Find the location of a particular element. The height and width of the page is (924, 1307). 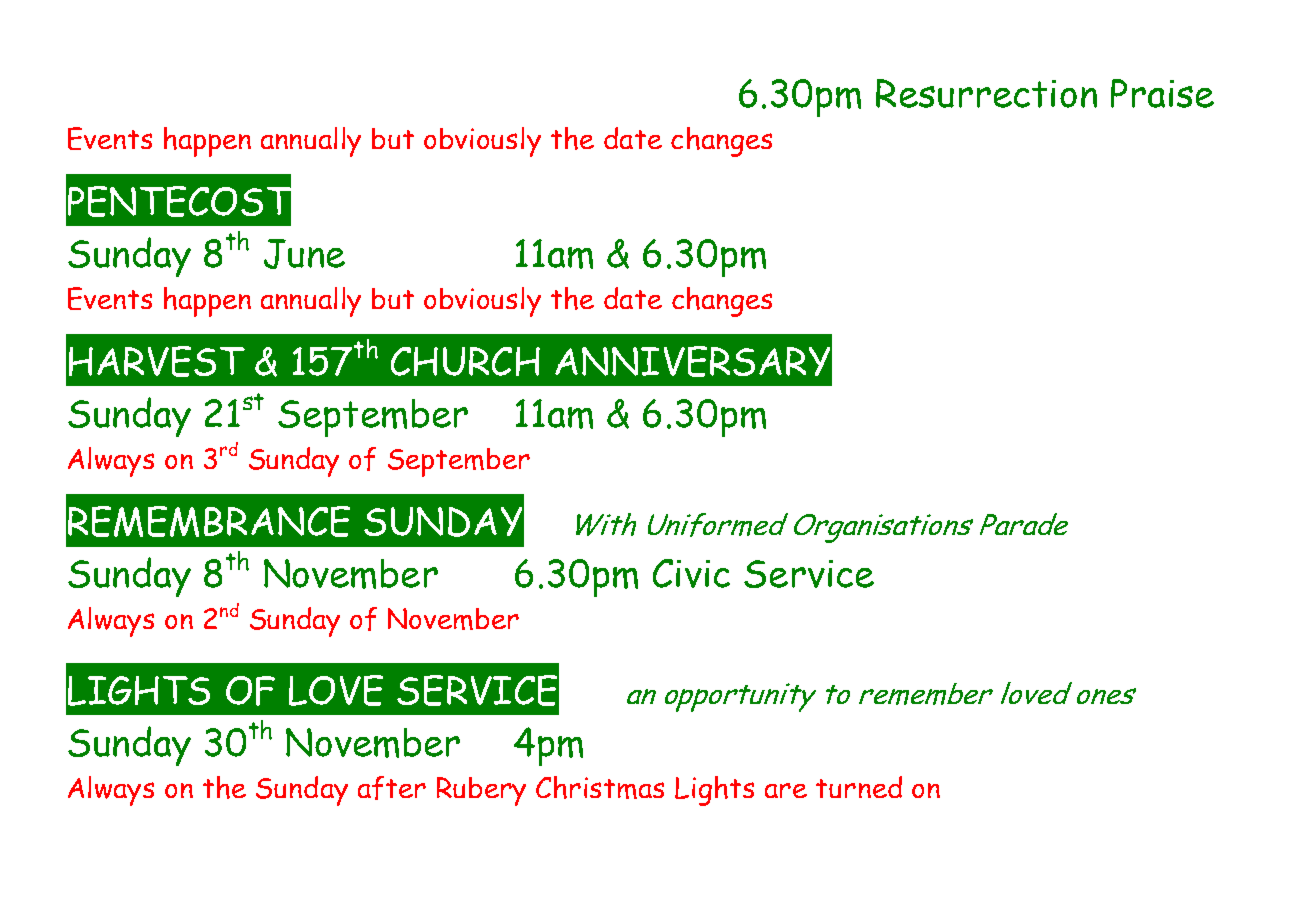

June is located at coordinates (304, 254).
